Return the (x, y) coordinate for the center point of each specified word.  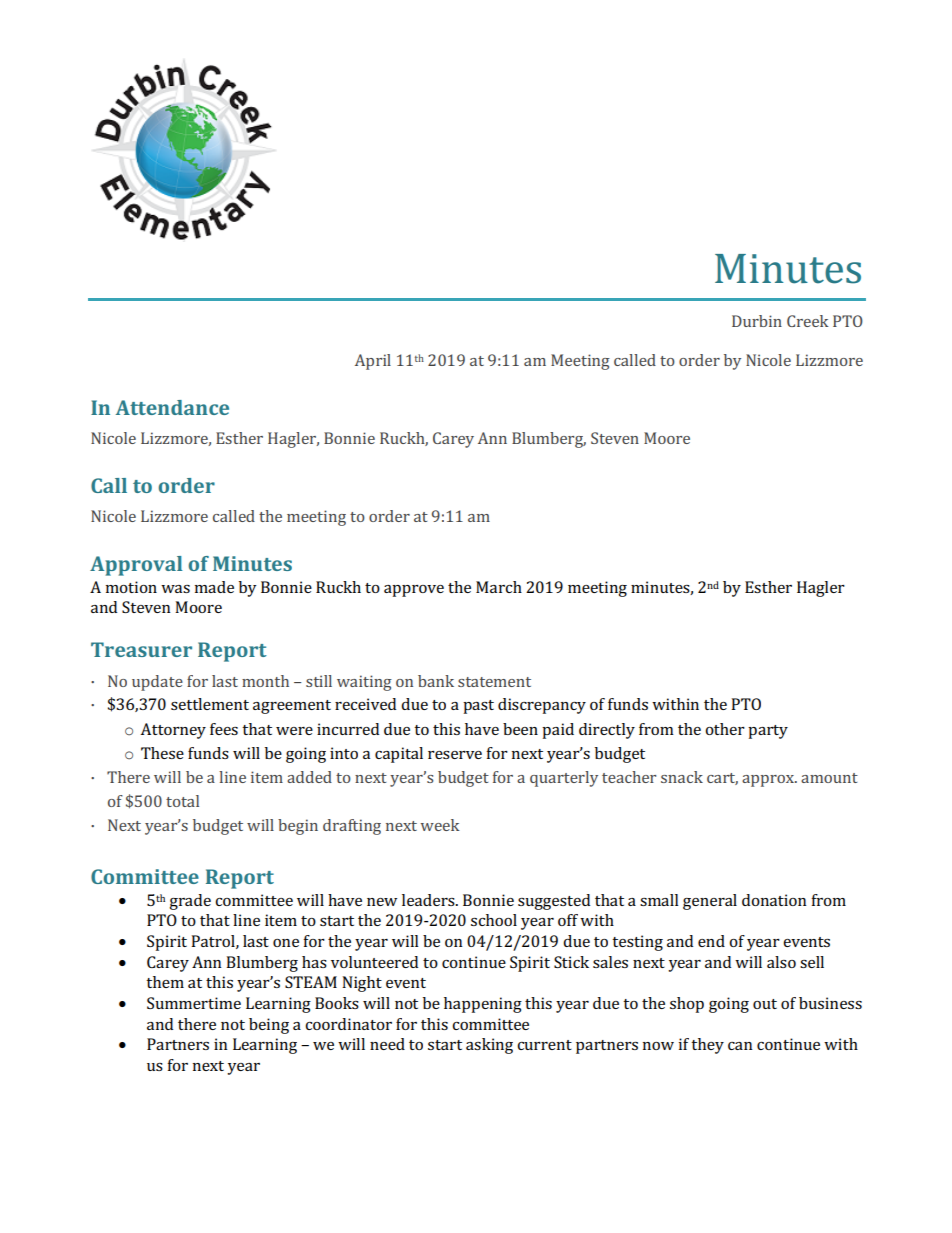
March (499, 587)
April (373, 362)
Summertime (194, 1003)
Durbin (757, 321)
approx (769, 781)
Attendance (172, 407)
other (725, 729)
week (440, 825)
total (182, 801)
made (214, 587)
